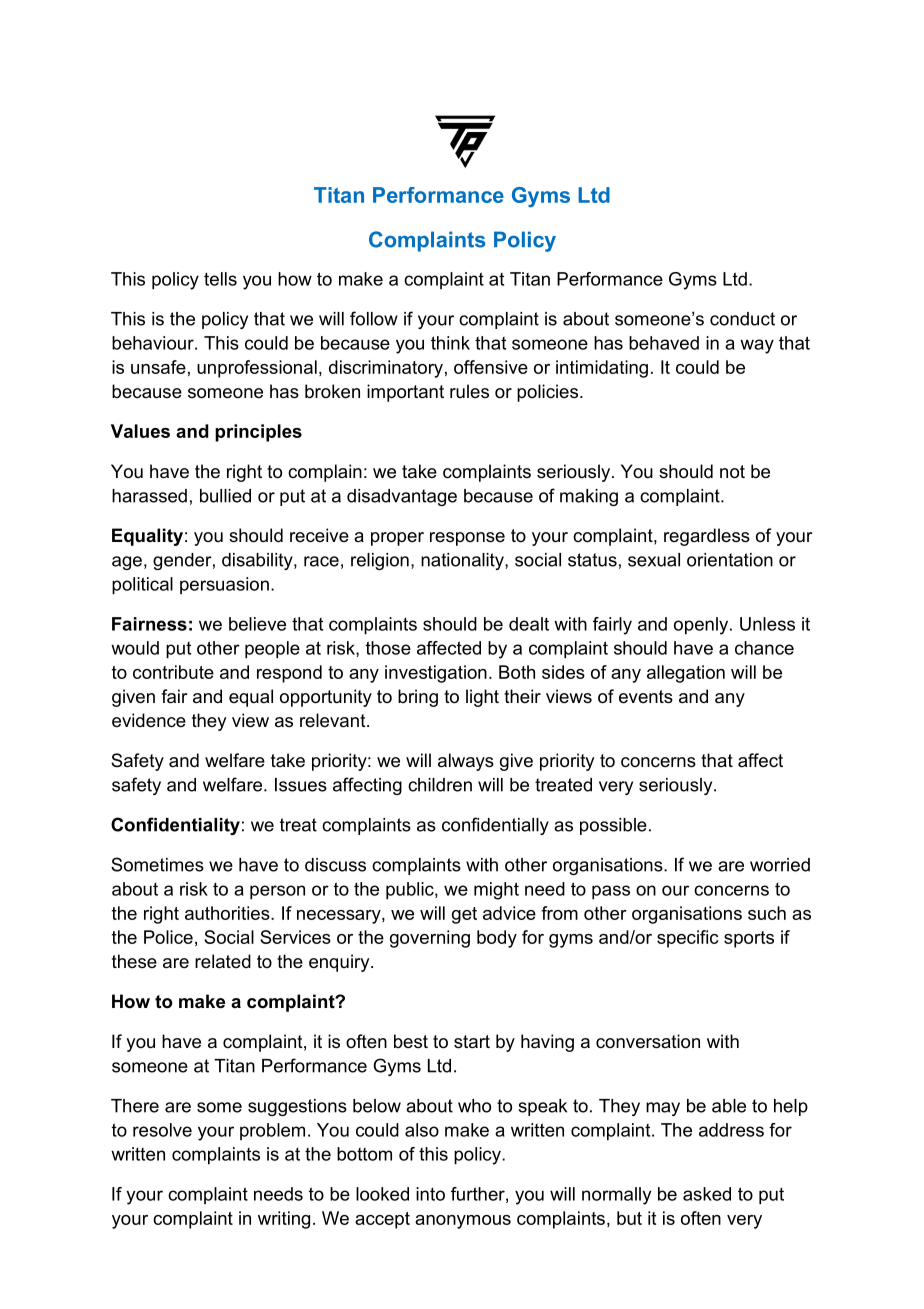 This screenshot has height=1309, width=924. Describe the element at coordinates (220, 279) in the screenshot. I see `tells` at that location.
